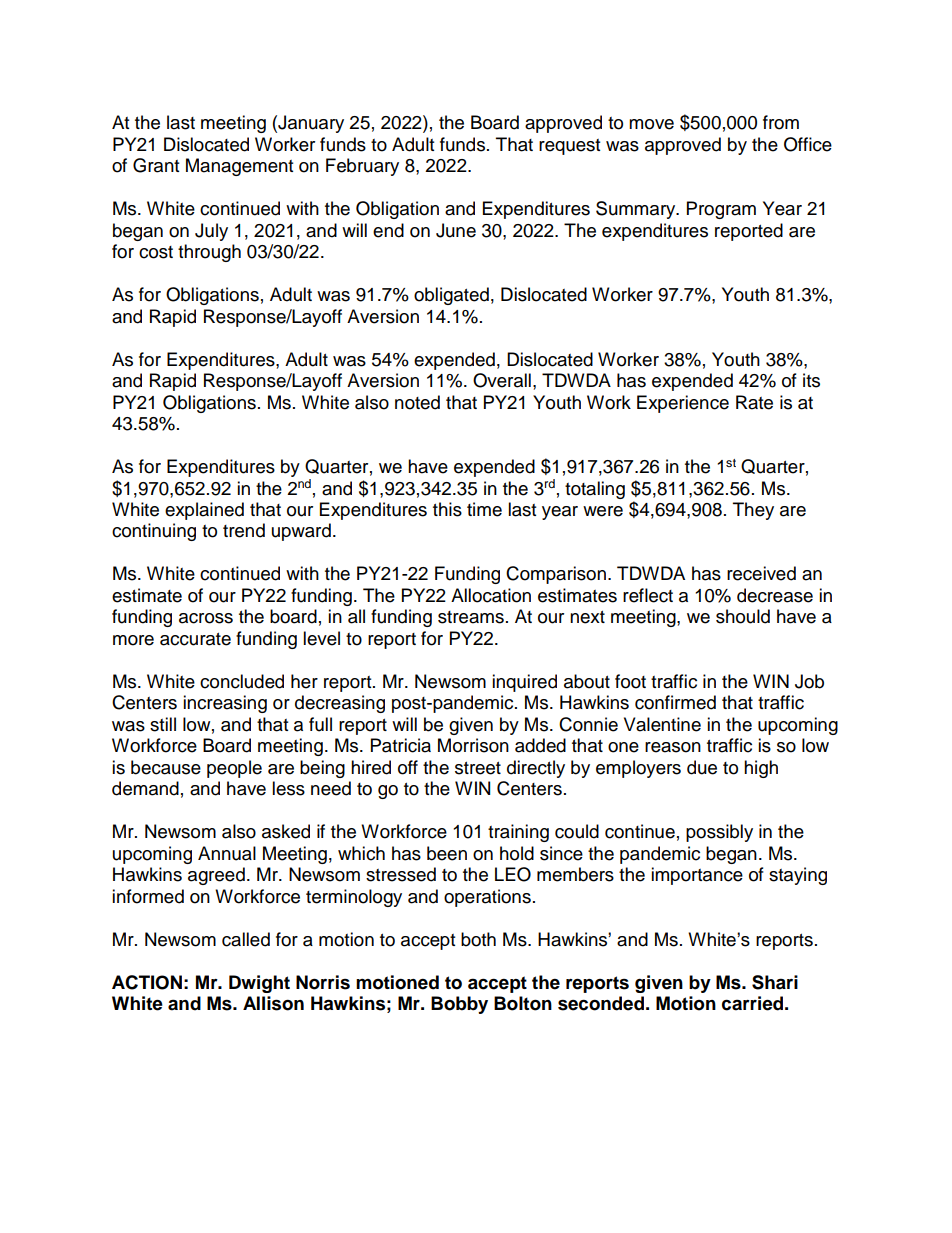 The height and width of the document is (1233, 952). What do you see at coordinates (459, 1005) in the document?
I see `Bobby` at bounding box center [459, 1005].
